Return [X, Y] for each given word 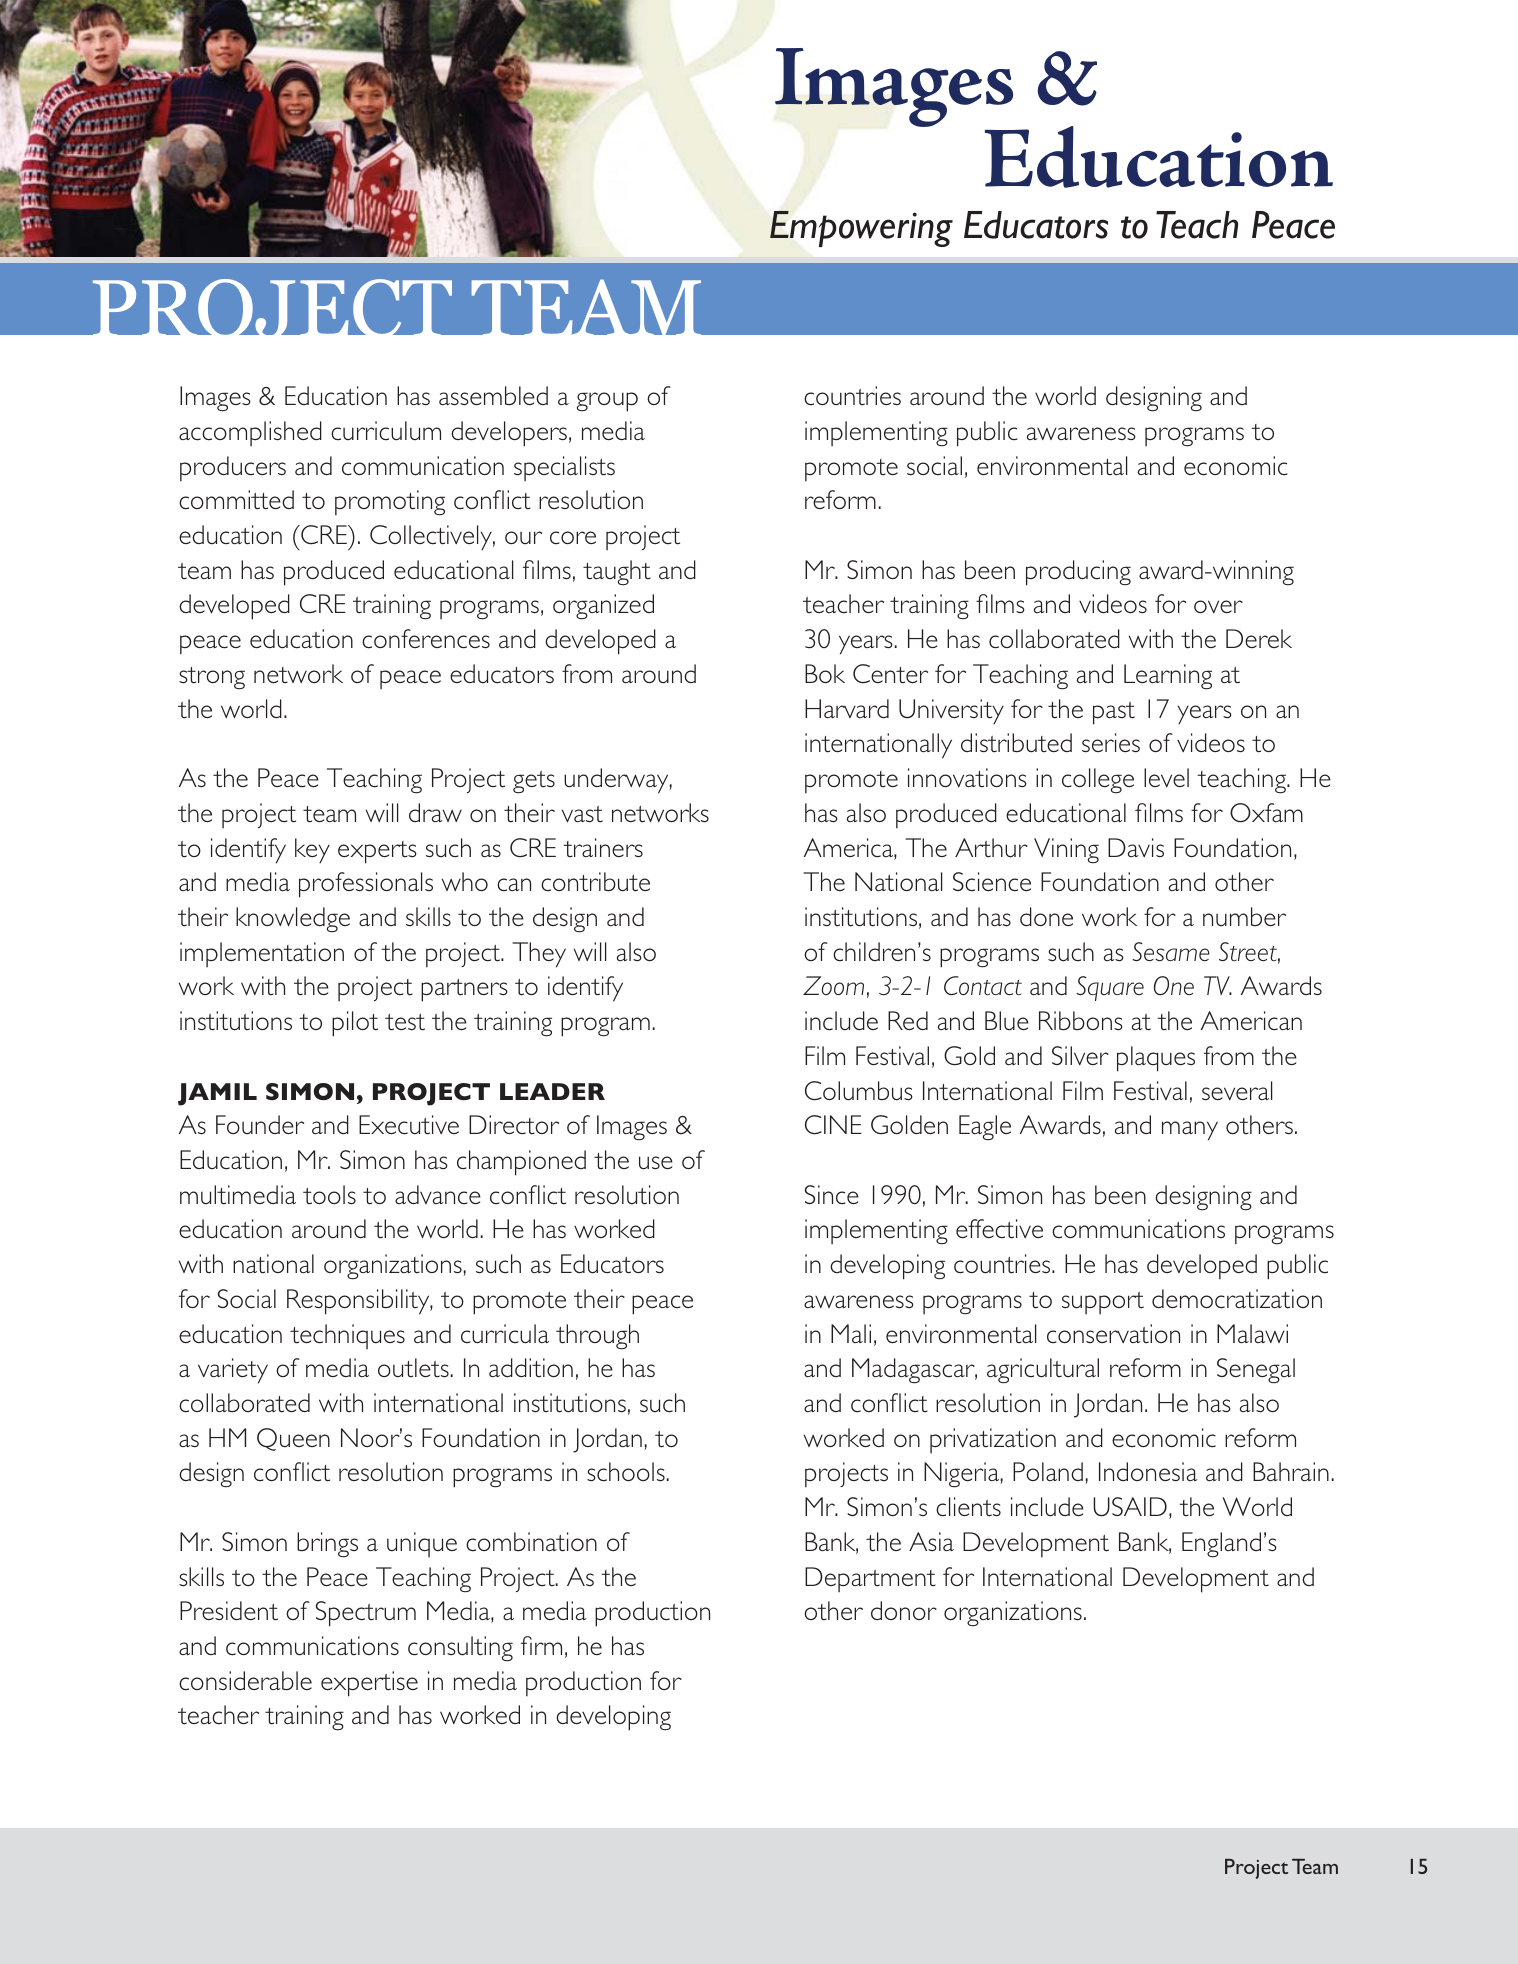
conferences [426, 639]
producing [1078, 573]
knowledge [293, 920]
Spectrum [366, 1614]
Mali [851, 1333]
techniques [347, 1336]
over [1218, 606]
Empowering [861, 229]
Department [870, 1579]
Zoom [833, 985]
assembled [493, 396]
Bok [825, 673]
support [1103, 1303]
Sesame [1171, 951]
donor [904, 1610]
